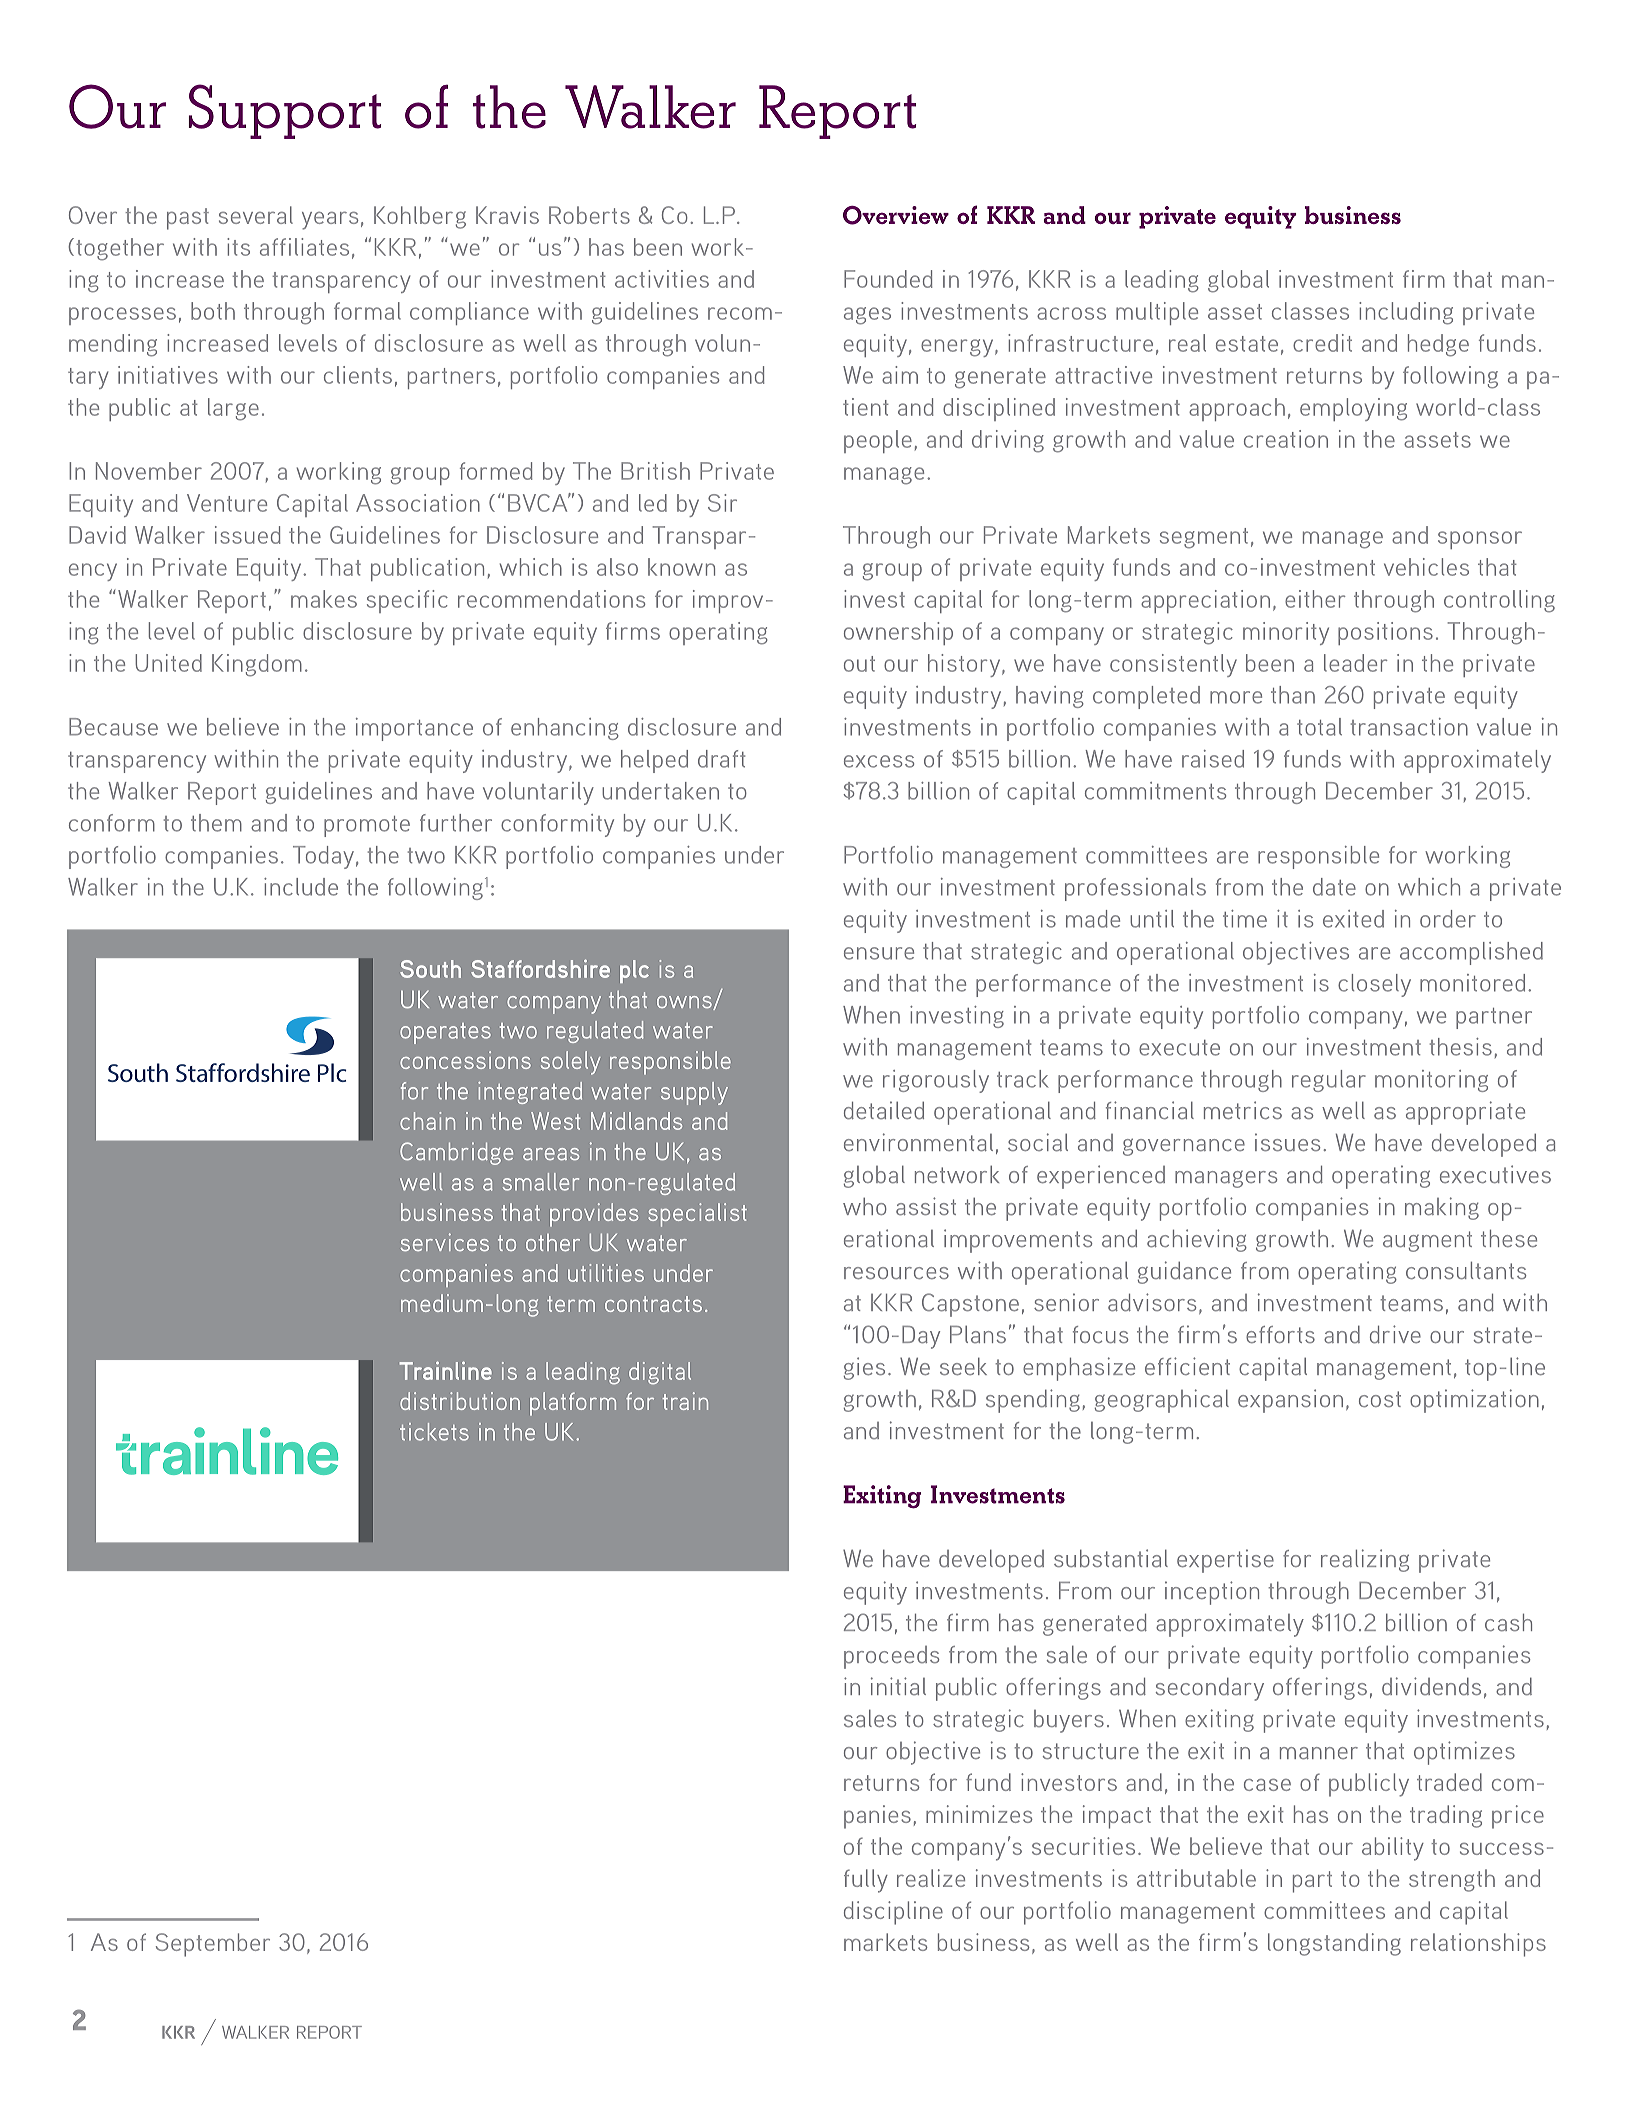  Describe the element at coordinates (1406, 313) in the document. I see `including` at that location.
